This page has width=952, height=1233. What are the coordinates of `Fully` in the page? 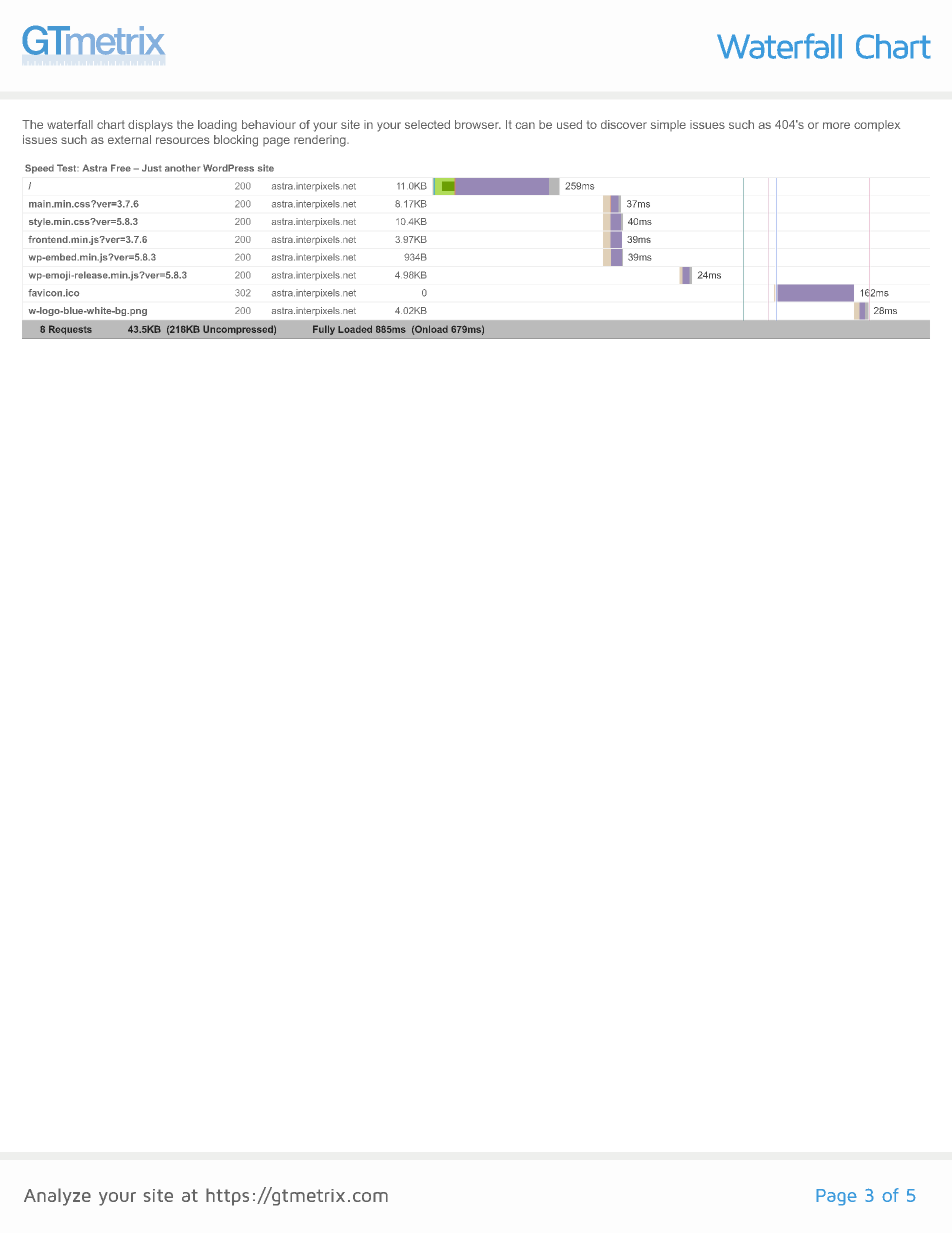 It's located at (324, 330).
